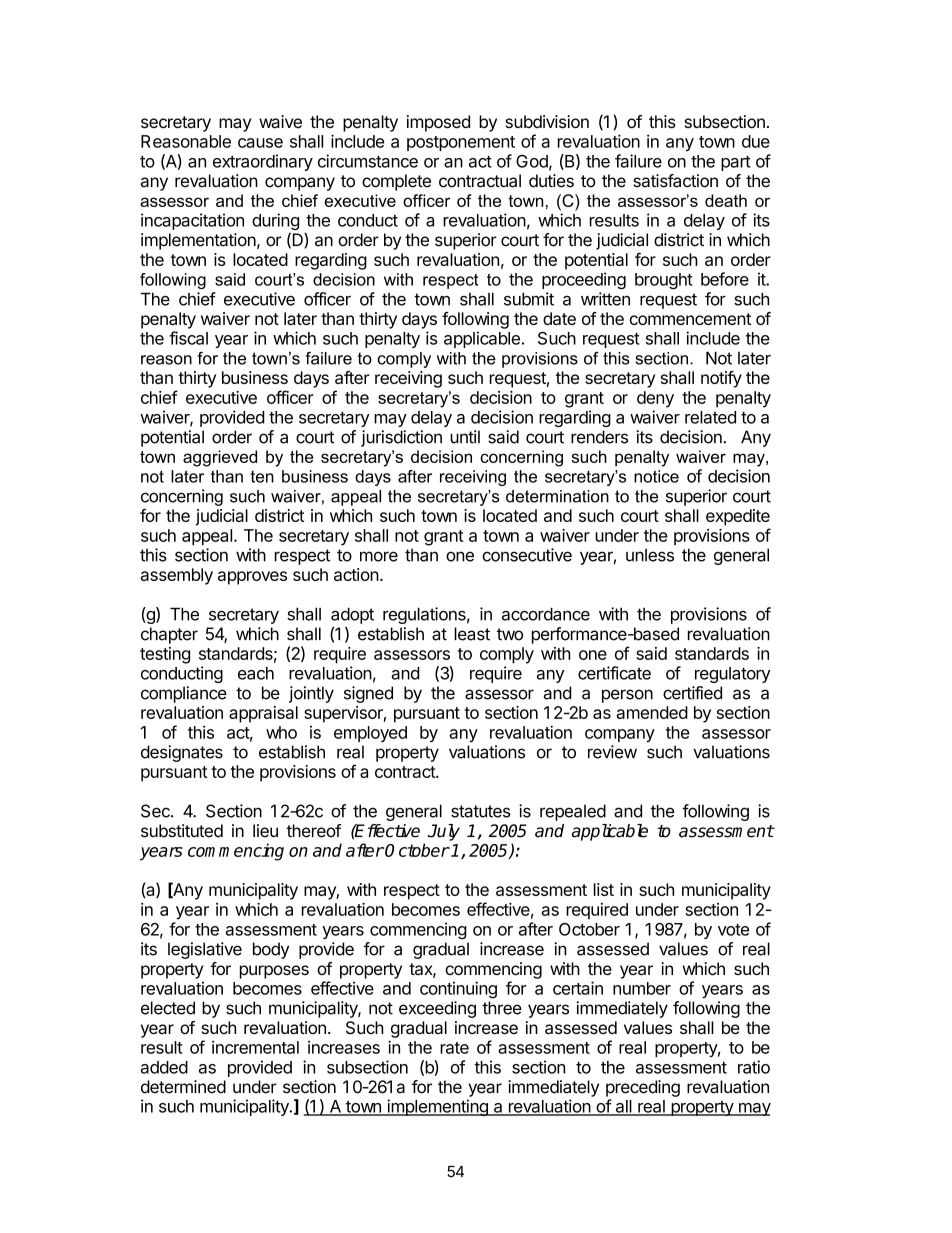 The image size is (952, 1233). Describe the element at coordinates (188, 338) in the page. I see `fiscal` at that location.
